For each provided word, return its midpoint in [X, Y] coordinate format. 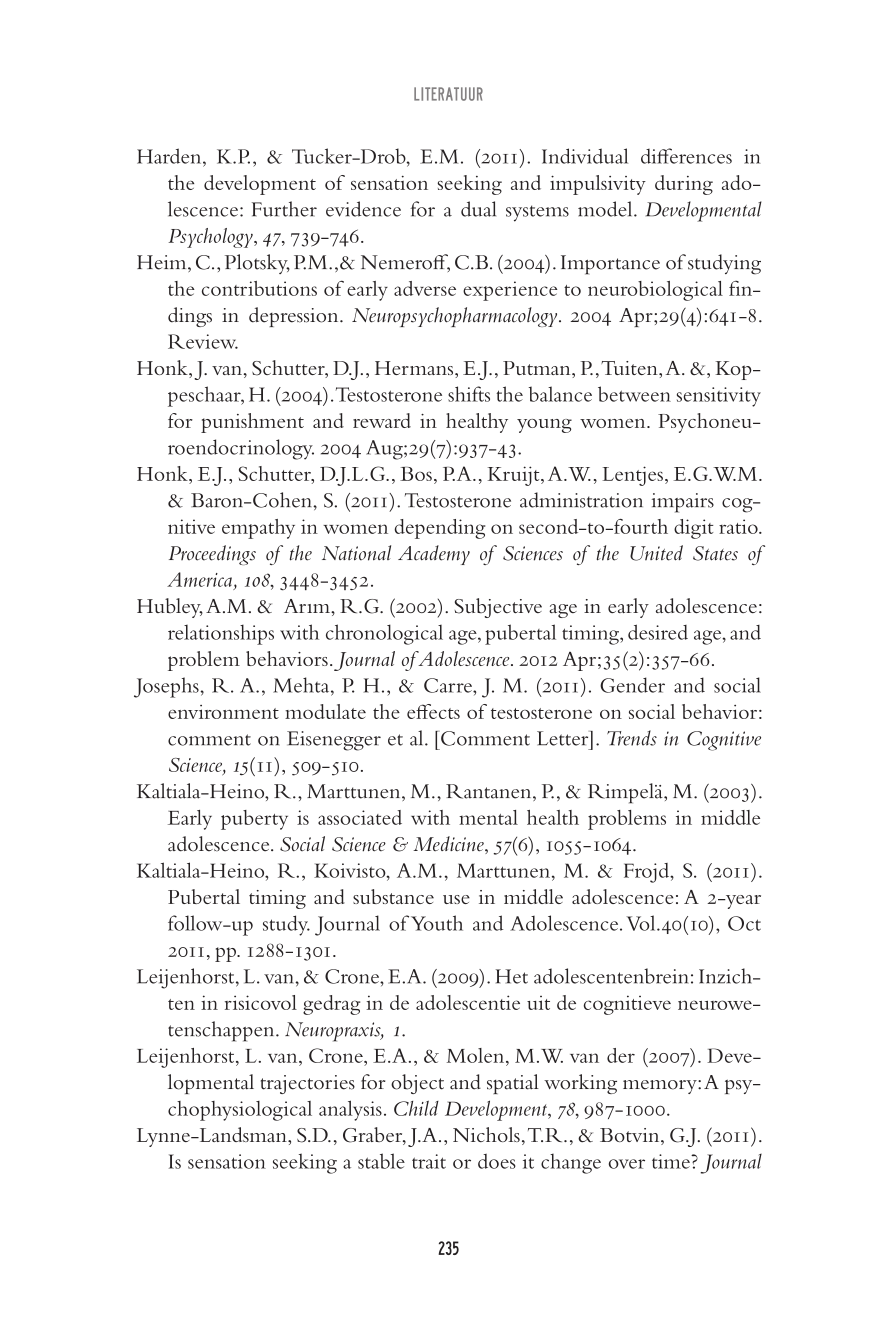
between [634, 394]
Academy [434, 555]
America [199, 579]
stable [381, 1161]
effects [433, 711]
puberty [254, 820]
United [656, 553]
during [684, 185]
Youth [437, 923]
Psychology [212, 238]
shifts [469, 394]
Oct [744, 923]
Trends [632, 738]
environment [223, 712]
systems [537, 213]
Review [203, 341]
